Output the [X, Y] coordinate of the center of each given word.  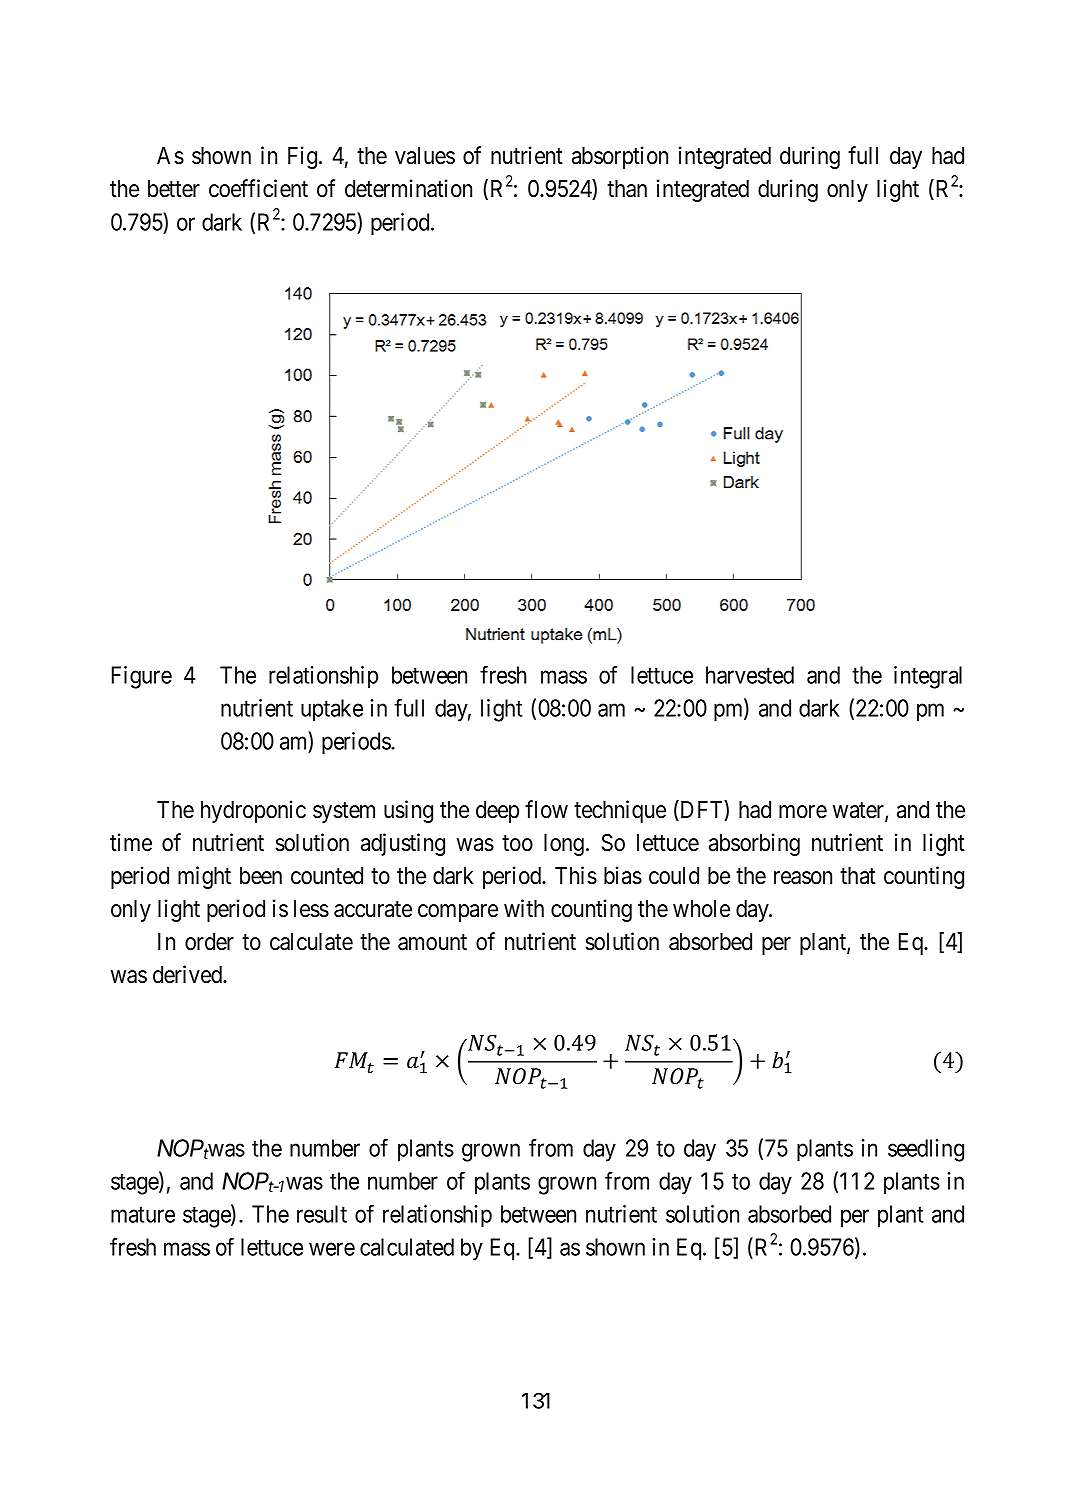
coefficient [258, 188]
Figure [142, 677]
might [204, 877]
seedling [926, 1150]
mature [143, 1215]
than [627, 189]
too [517, 843]
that [858, 876]
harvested [750, 675]
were [332, 1249]
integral [928, 677]
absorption [620, 157]
